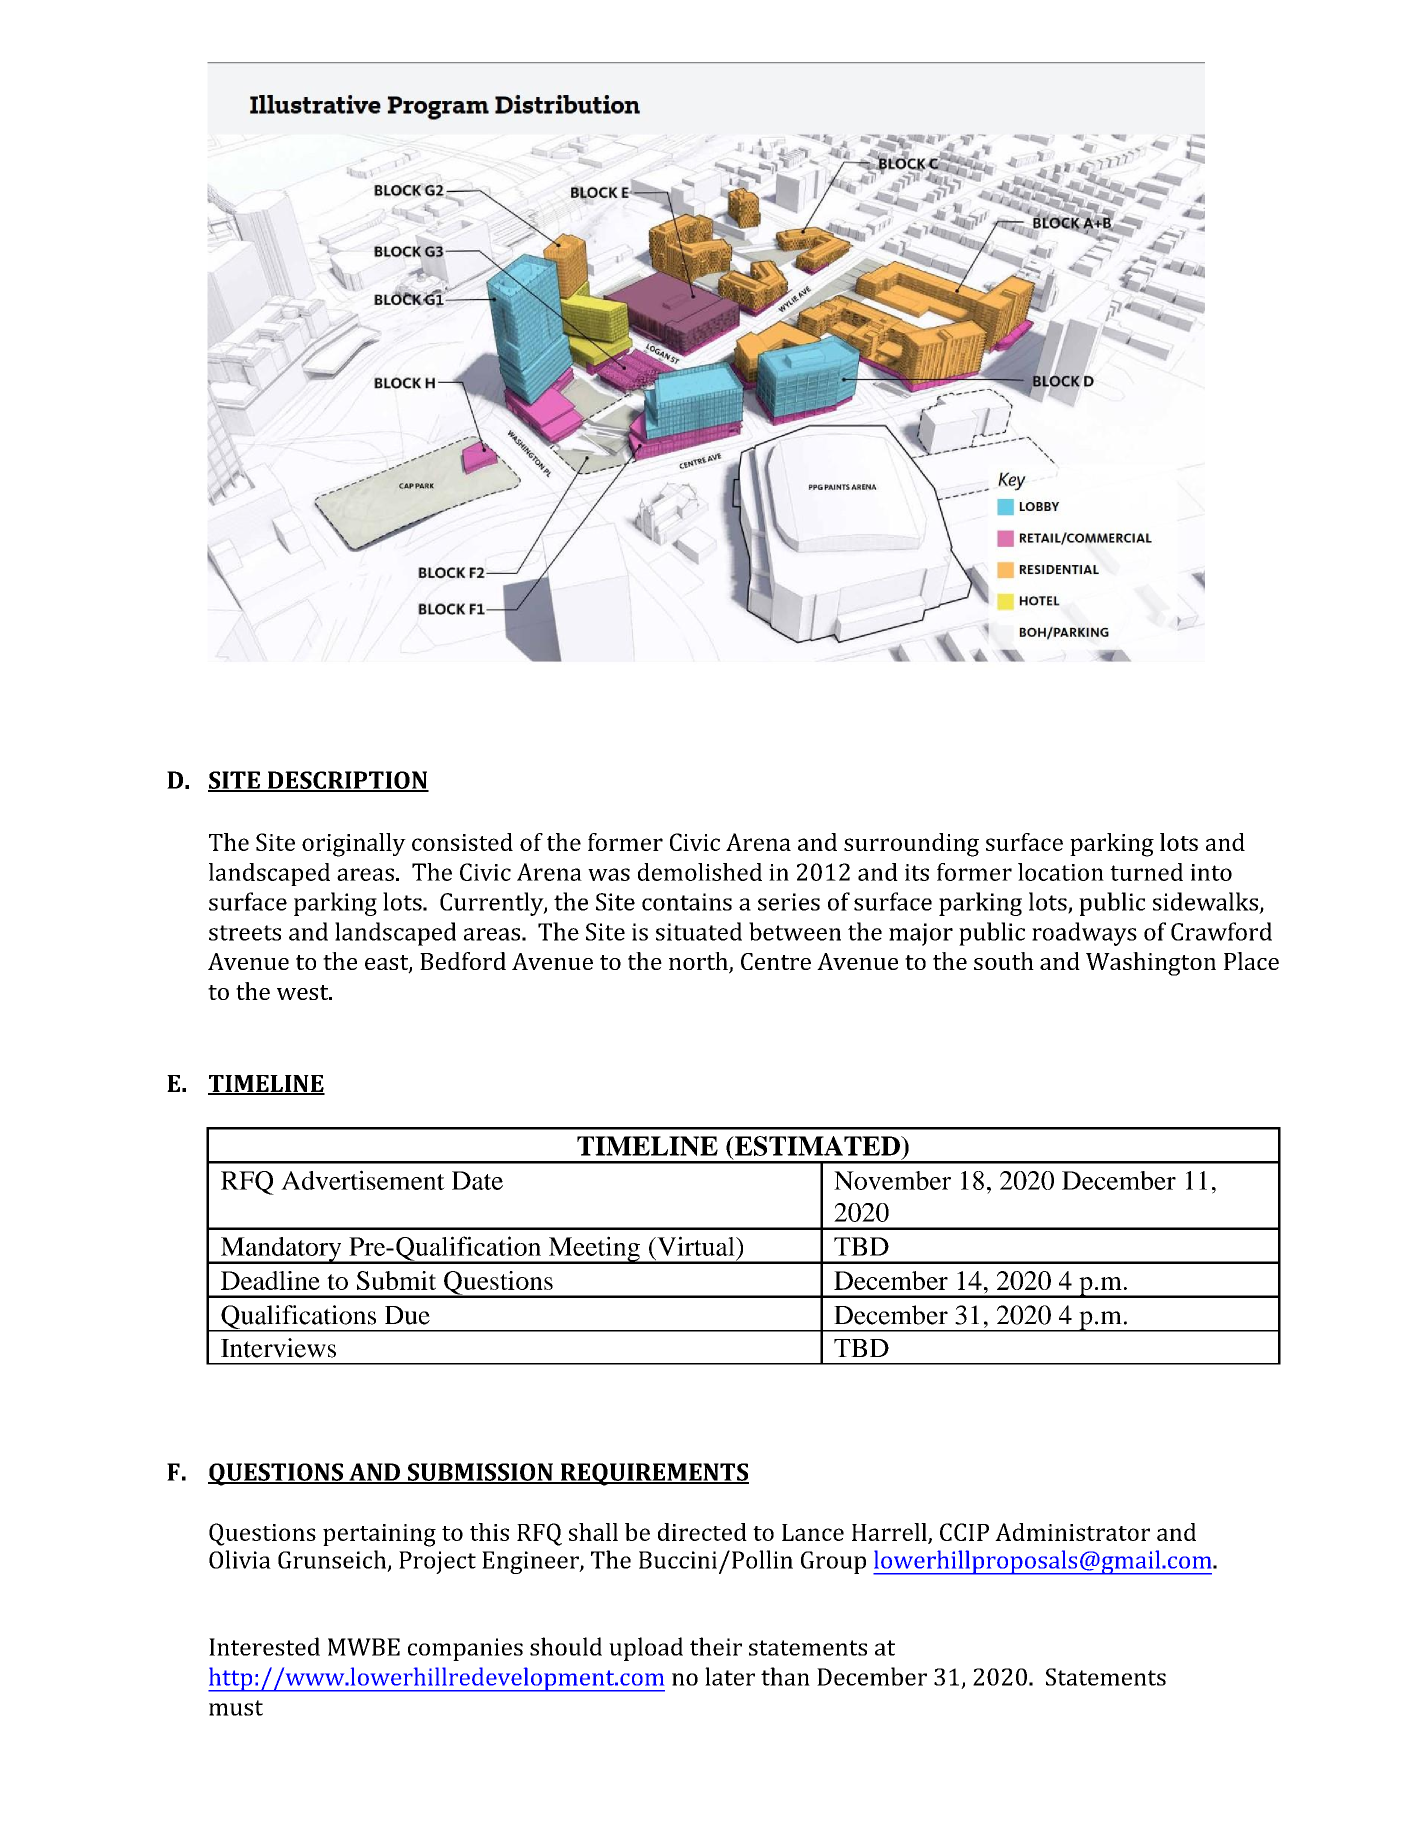 Image resolution: width=1414 pixels, height=1830 pixels. Describe the element at coordinates (653, 1474) in the screenshot. I see `REQUIREMENTS` at that location.
